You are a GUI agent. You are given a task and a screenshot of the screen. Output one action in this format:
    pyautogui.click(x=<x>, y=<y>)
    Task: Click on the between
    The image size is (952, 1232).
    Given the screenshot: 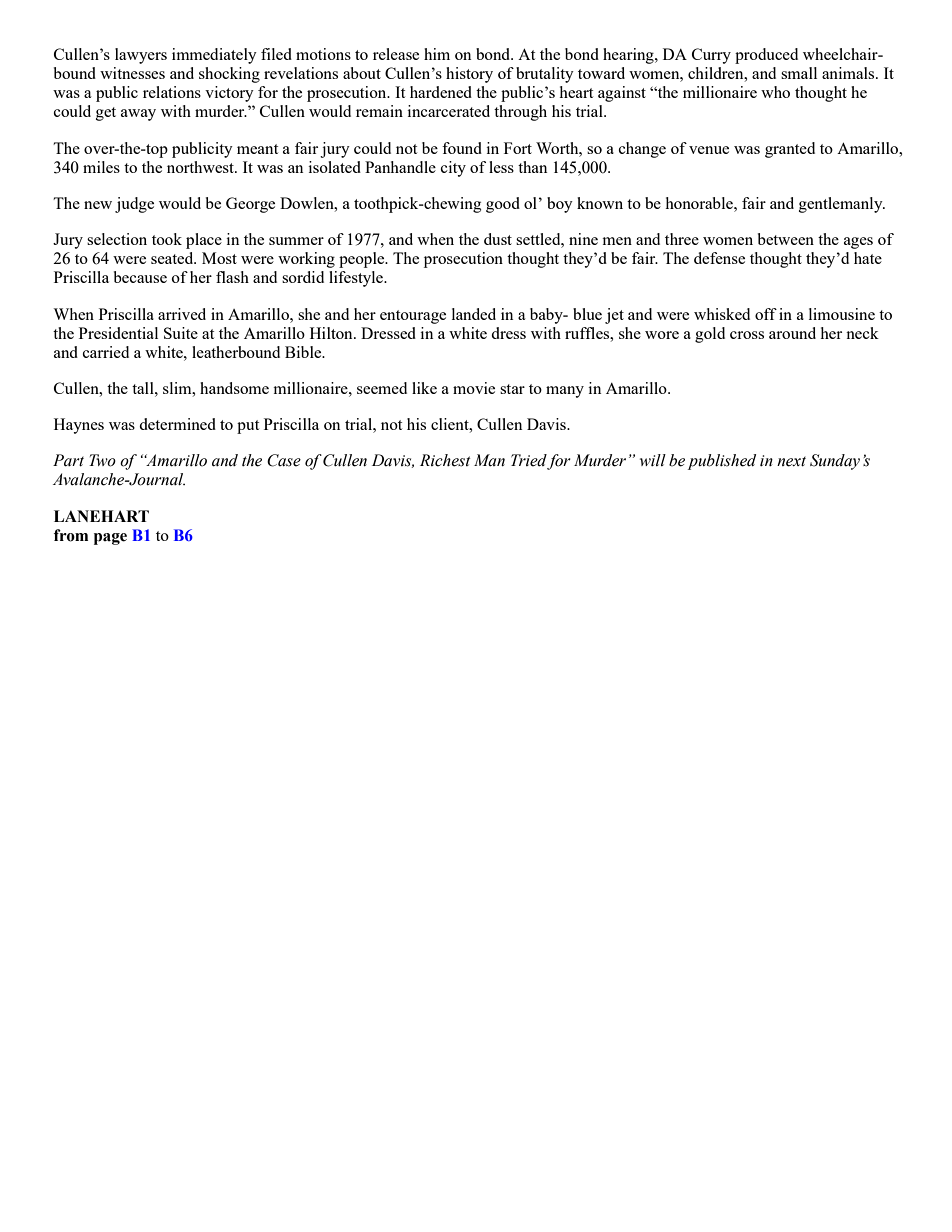 What is the action you would take?
    pyautogui.click(x=786, y=239)
